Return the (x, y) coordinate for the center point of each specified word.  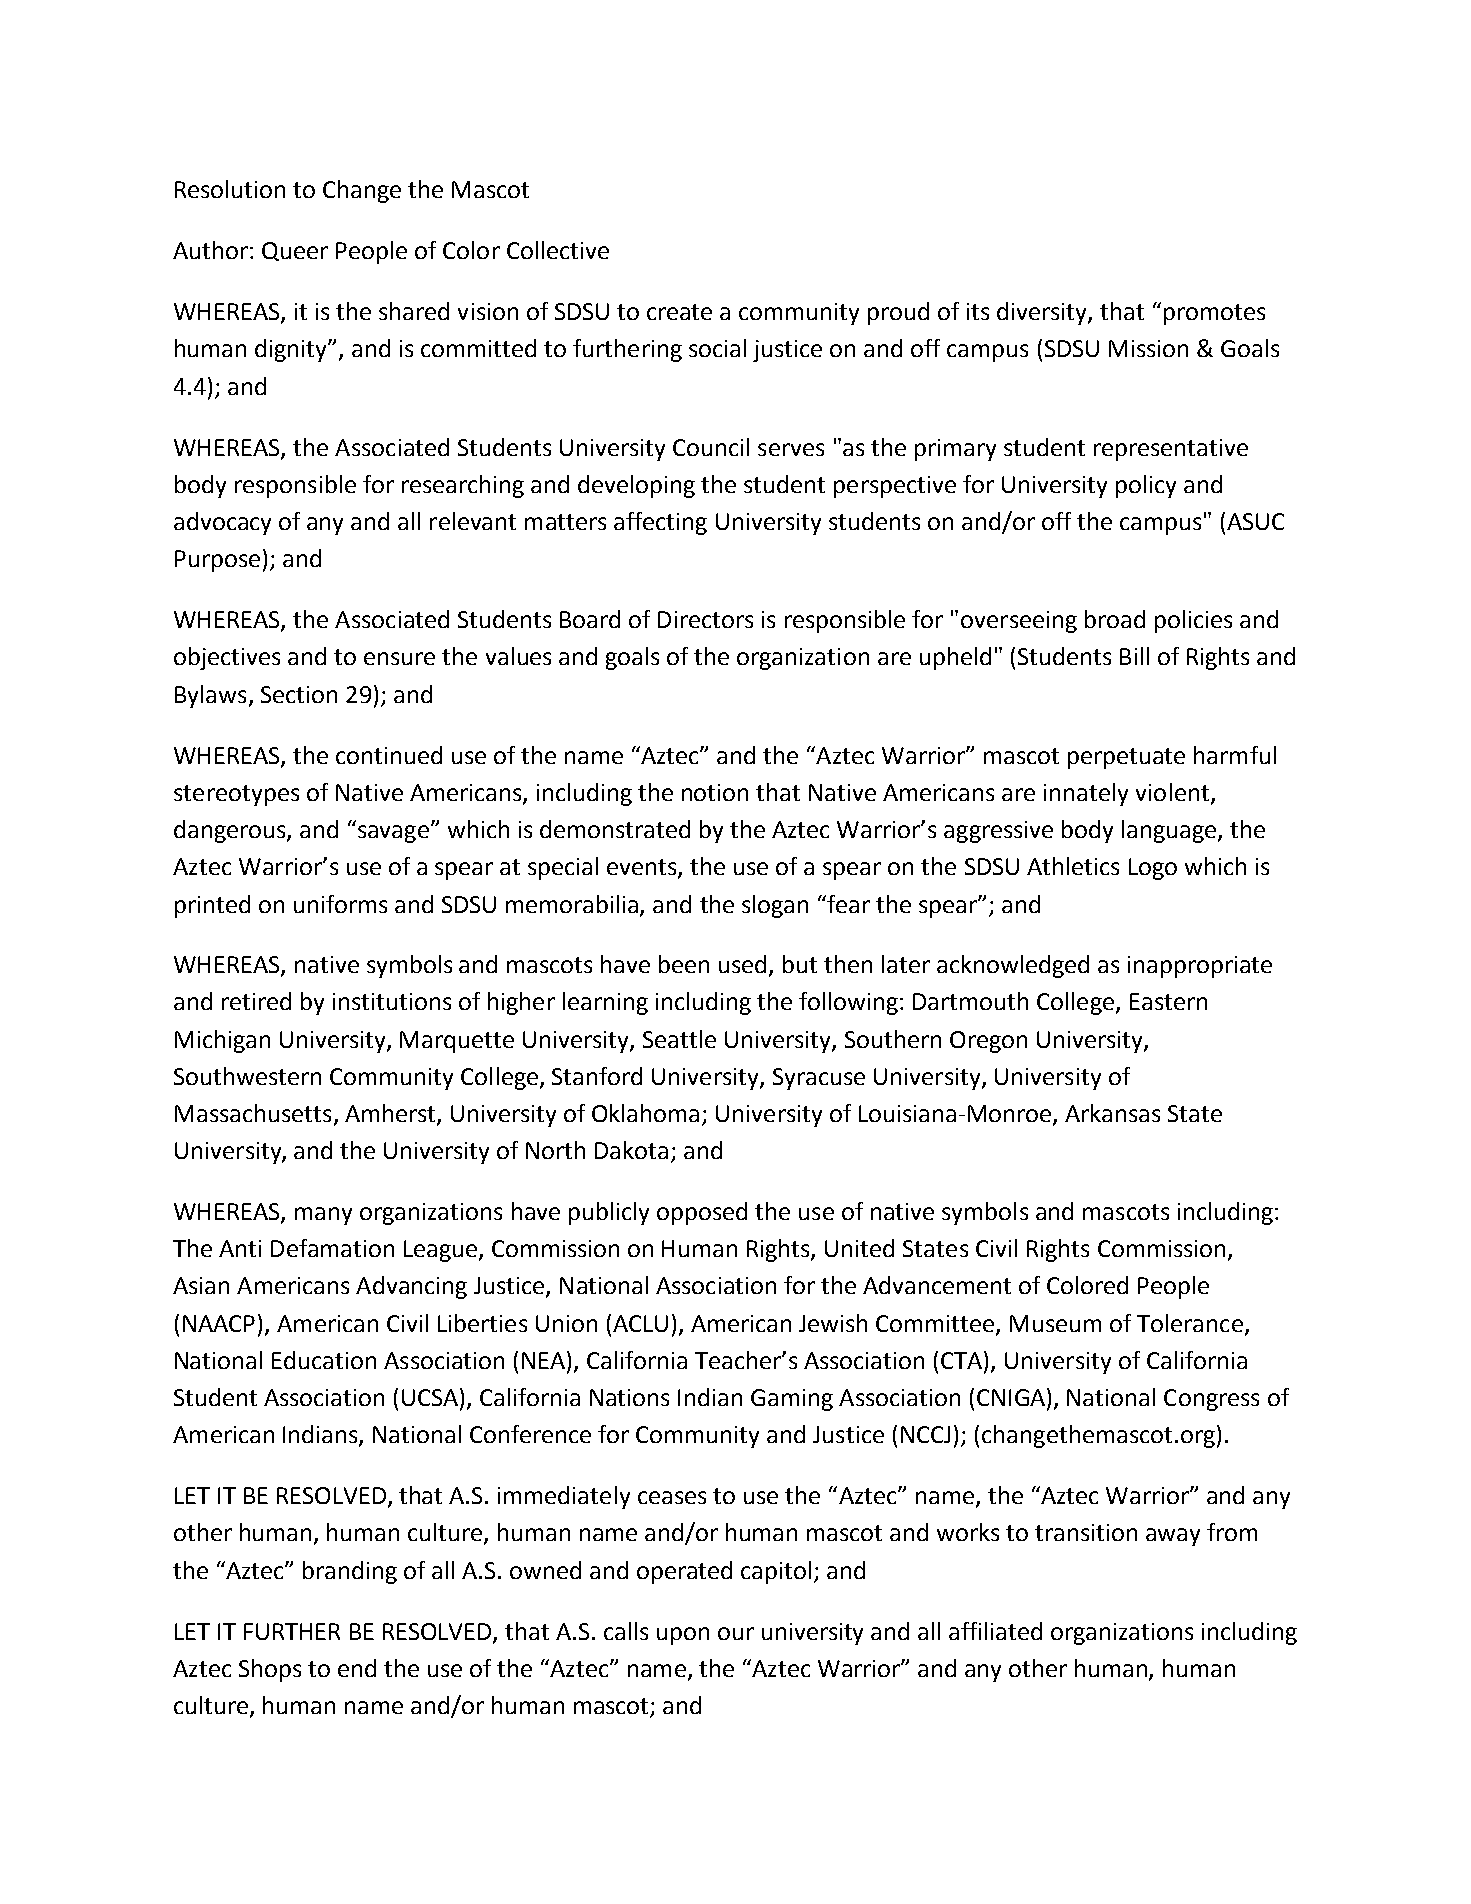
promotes (1214, 314)
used (744, 965)
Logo (1153, 869)
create (679, 312)
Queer (295, 251)
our (736, 1633)
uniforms (340, 904)
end (357, 1668)
